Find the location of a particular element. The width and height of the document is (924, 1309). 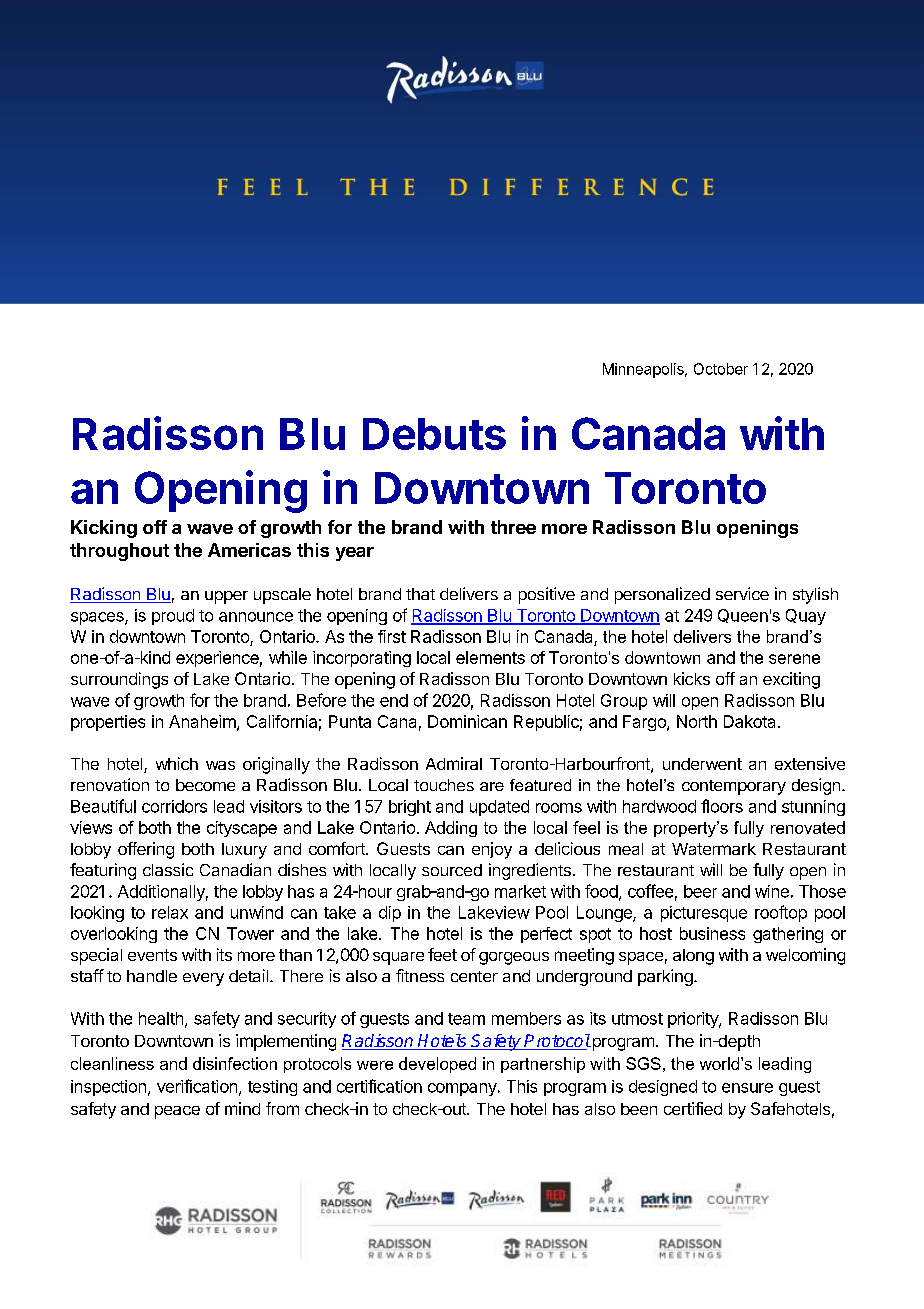

developed is located at coordinates (437, 1065).
